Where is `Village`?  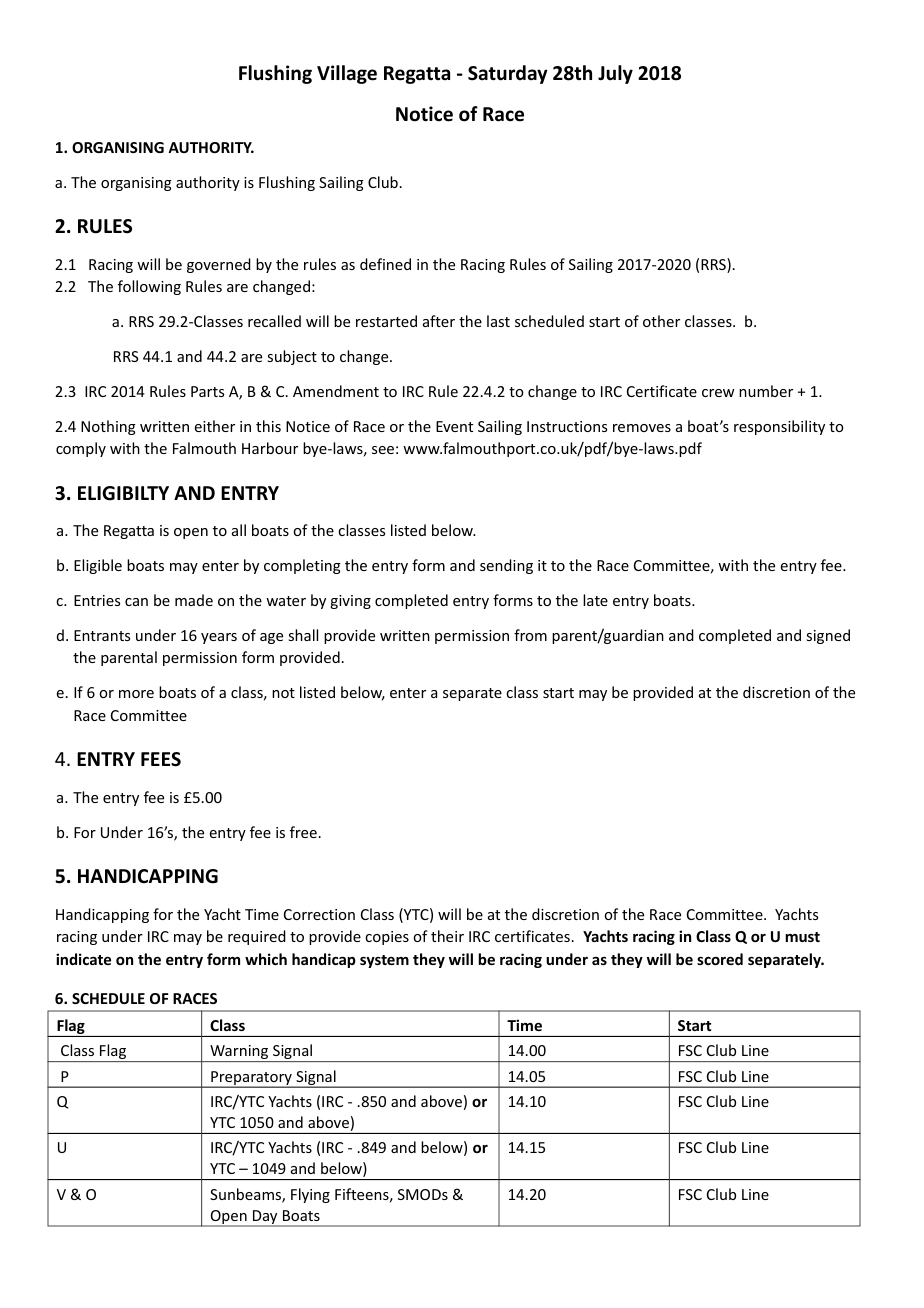
Village is located at coordinates (347, 74).
